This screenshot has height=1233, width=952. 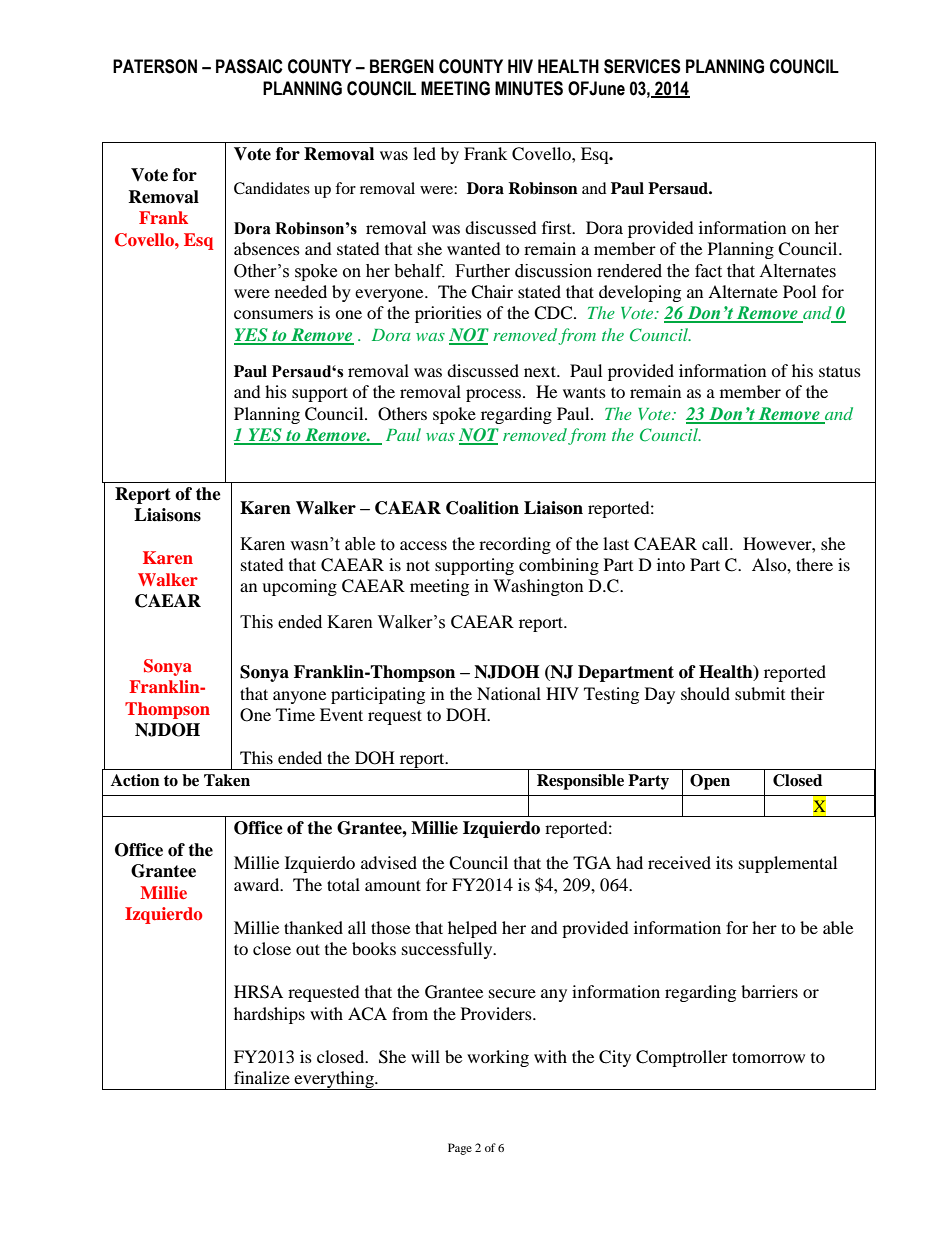 What do you see at coordinates (227, 780) in the screenshot?
I see `Taken` at bounding box center [227, 780].
